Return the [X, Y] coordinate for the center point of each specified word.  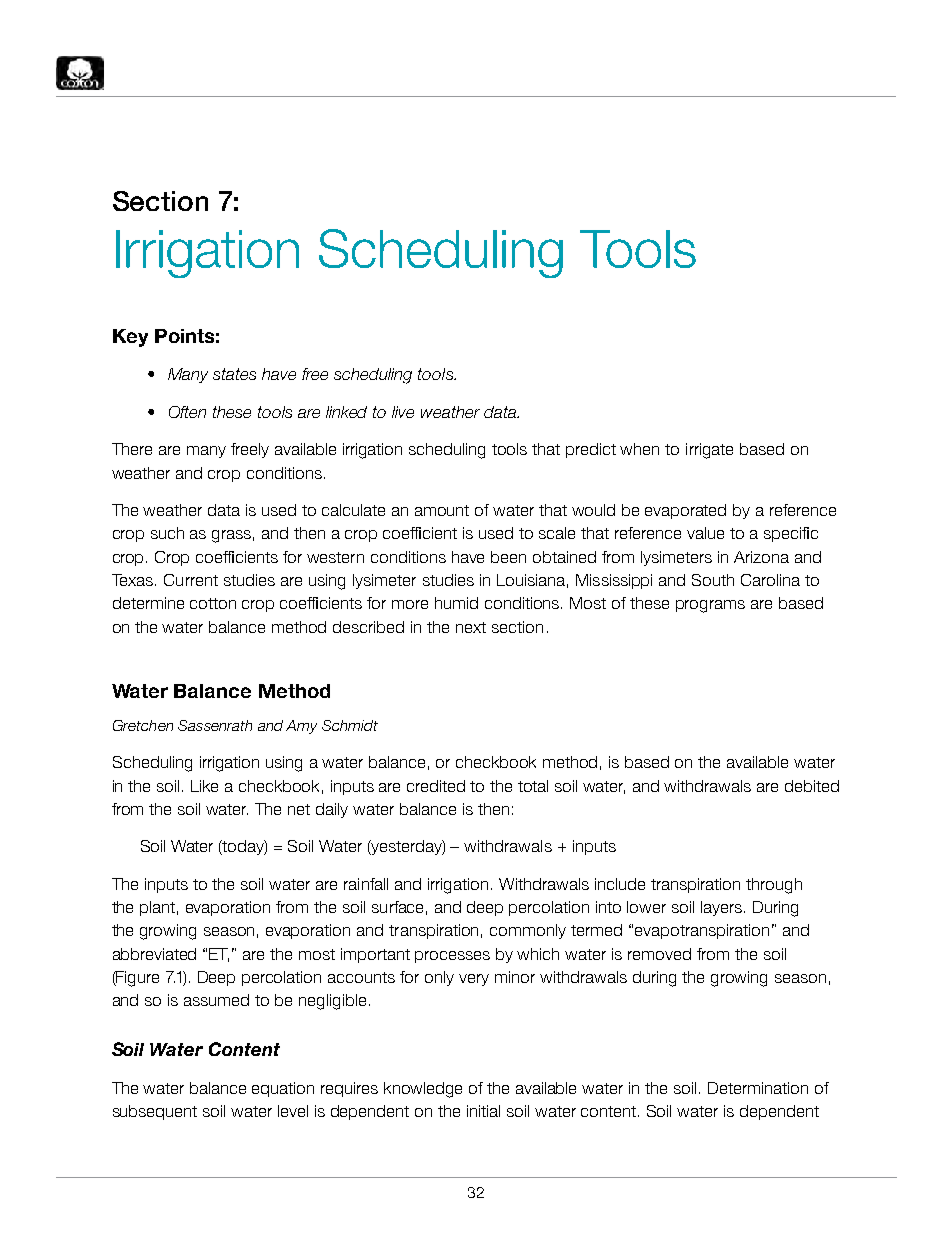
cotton [213, 603]
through [774, 886]
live [403, 412]
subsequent [155, 1112]
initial [483, 1111]
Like [204, 786]
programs [710, 606]
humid [456, 603]
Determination [758, 1088]
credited [436, 786]
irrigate [709, 451]
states [234, 374]
